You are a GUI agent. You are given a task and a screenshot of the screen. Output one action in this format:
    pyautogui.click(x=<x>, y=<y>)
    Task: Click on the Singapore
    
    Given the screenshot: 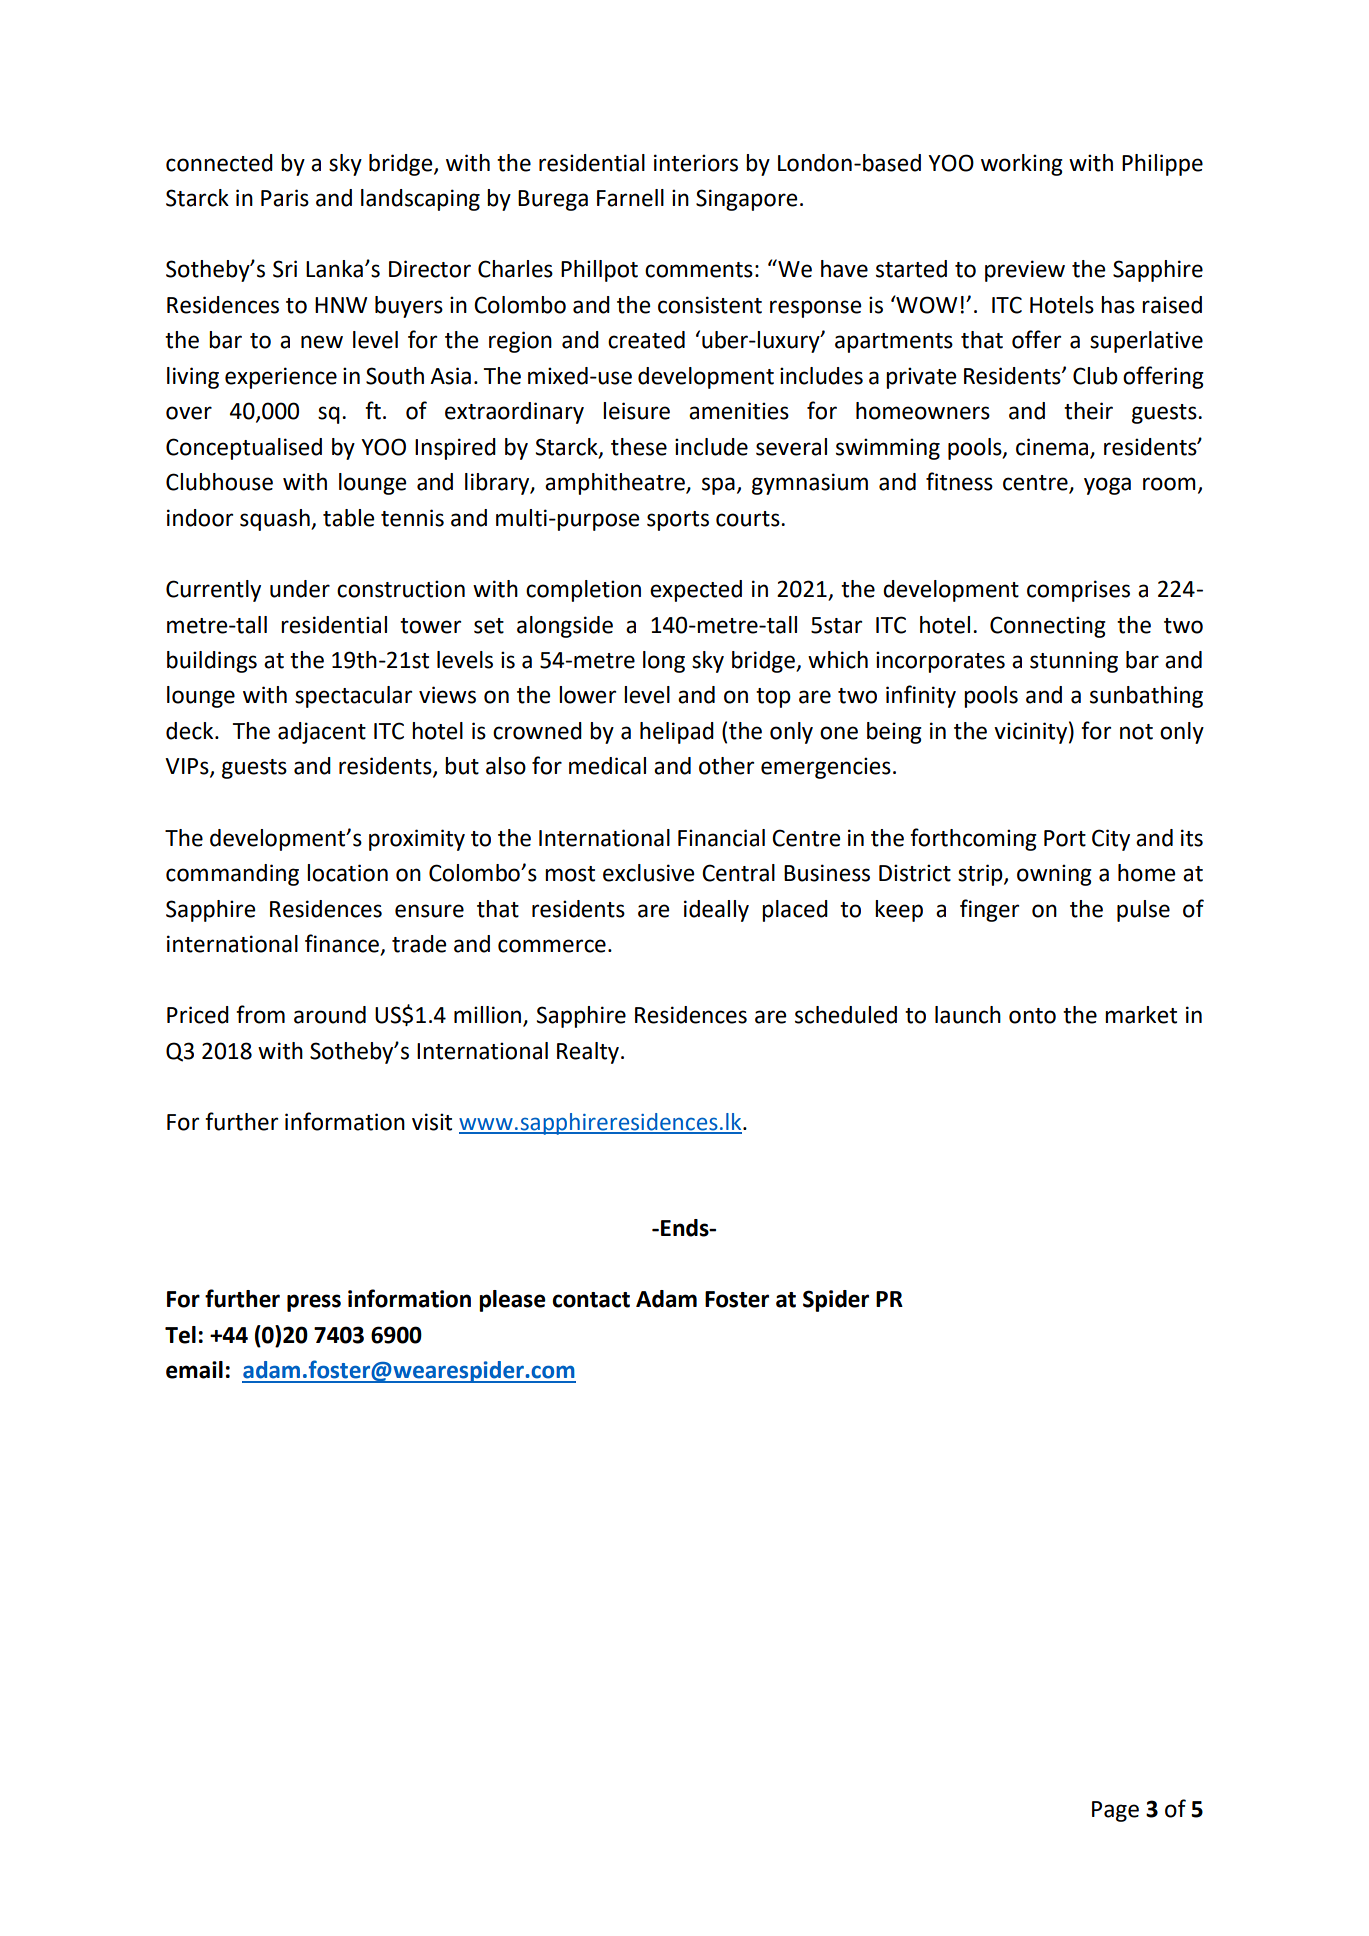 What is the action you would take?
    pyautogui.click(x=746, y=200)
